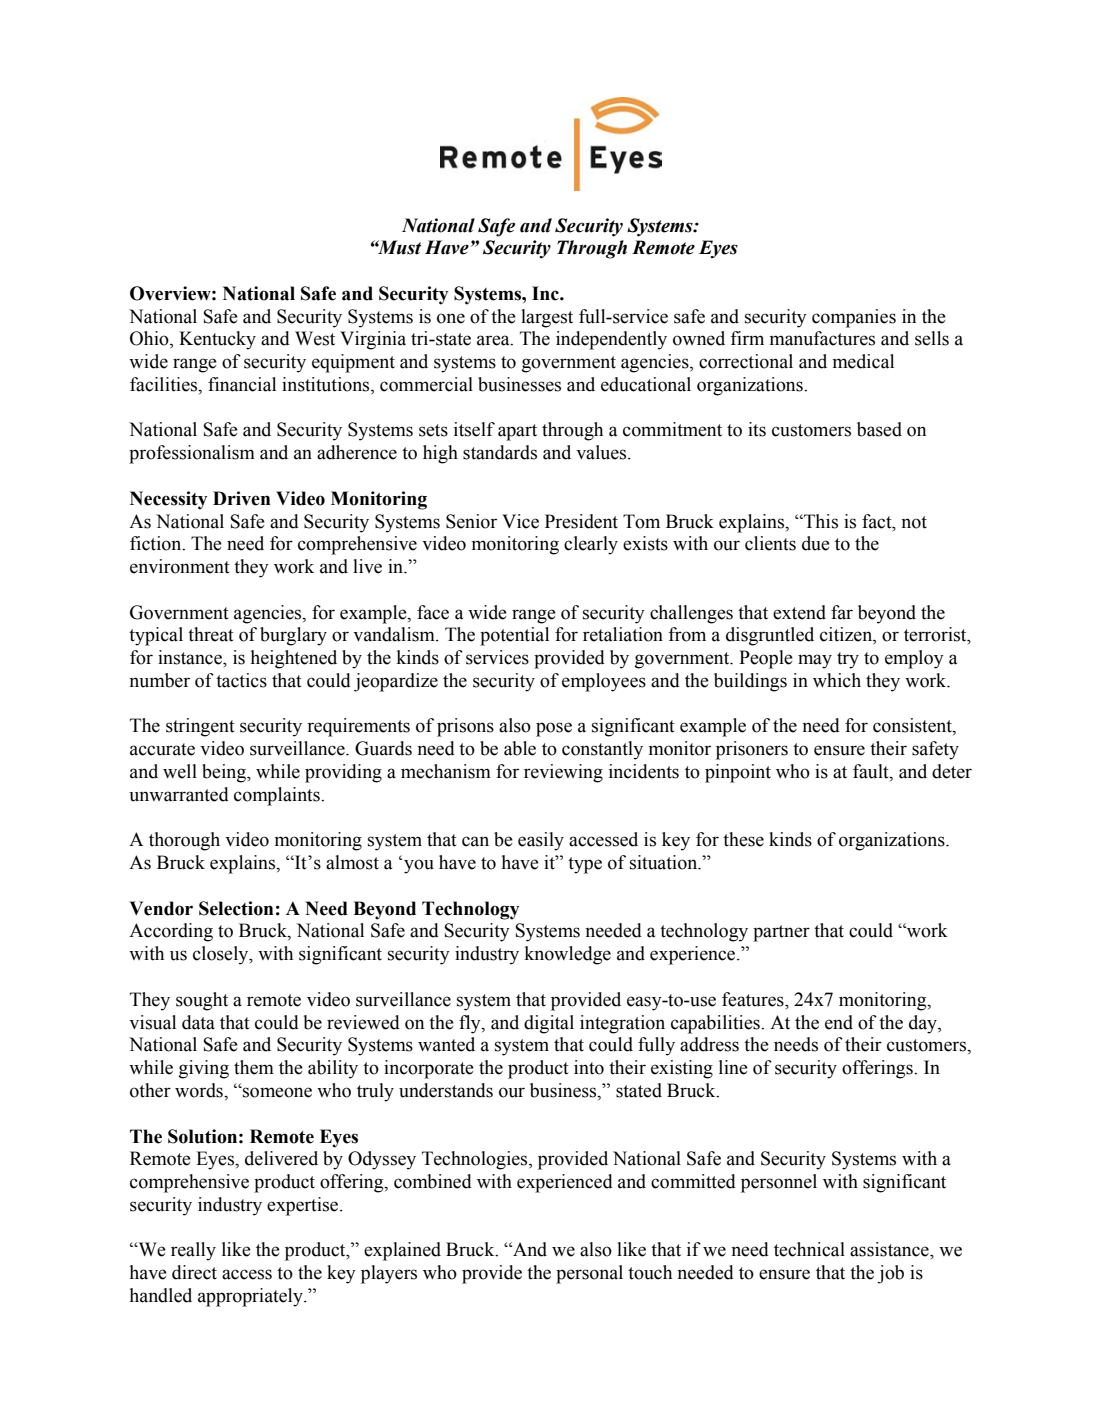 The height and width of the screenshot is (1426, 1102). I want to click on personal, so click(589, 1274).
